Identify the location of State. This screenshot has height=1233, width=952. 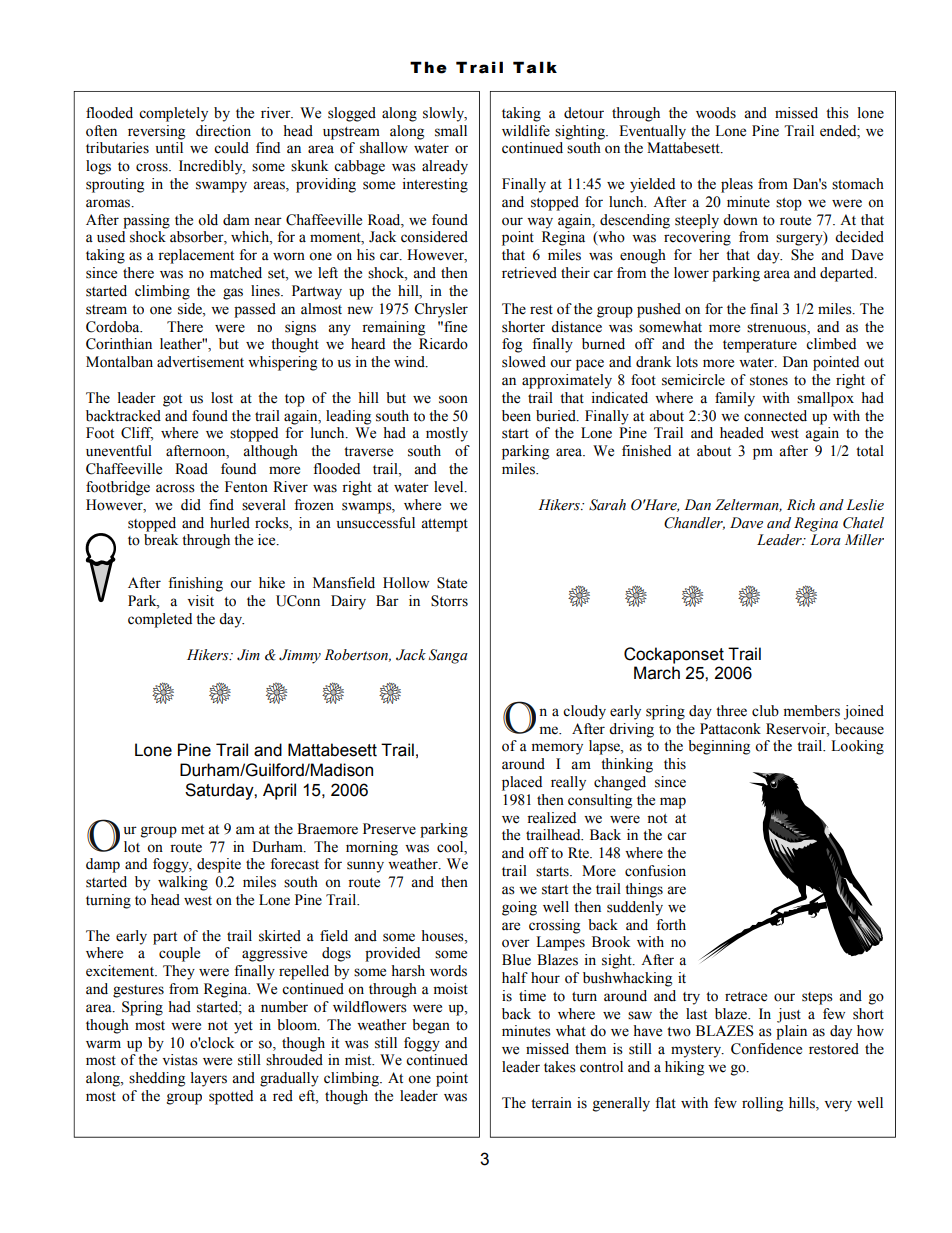
(452, 583).
